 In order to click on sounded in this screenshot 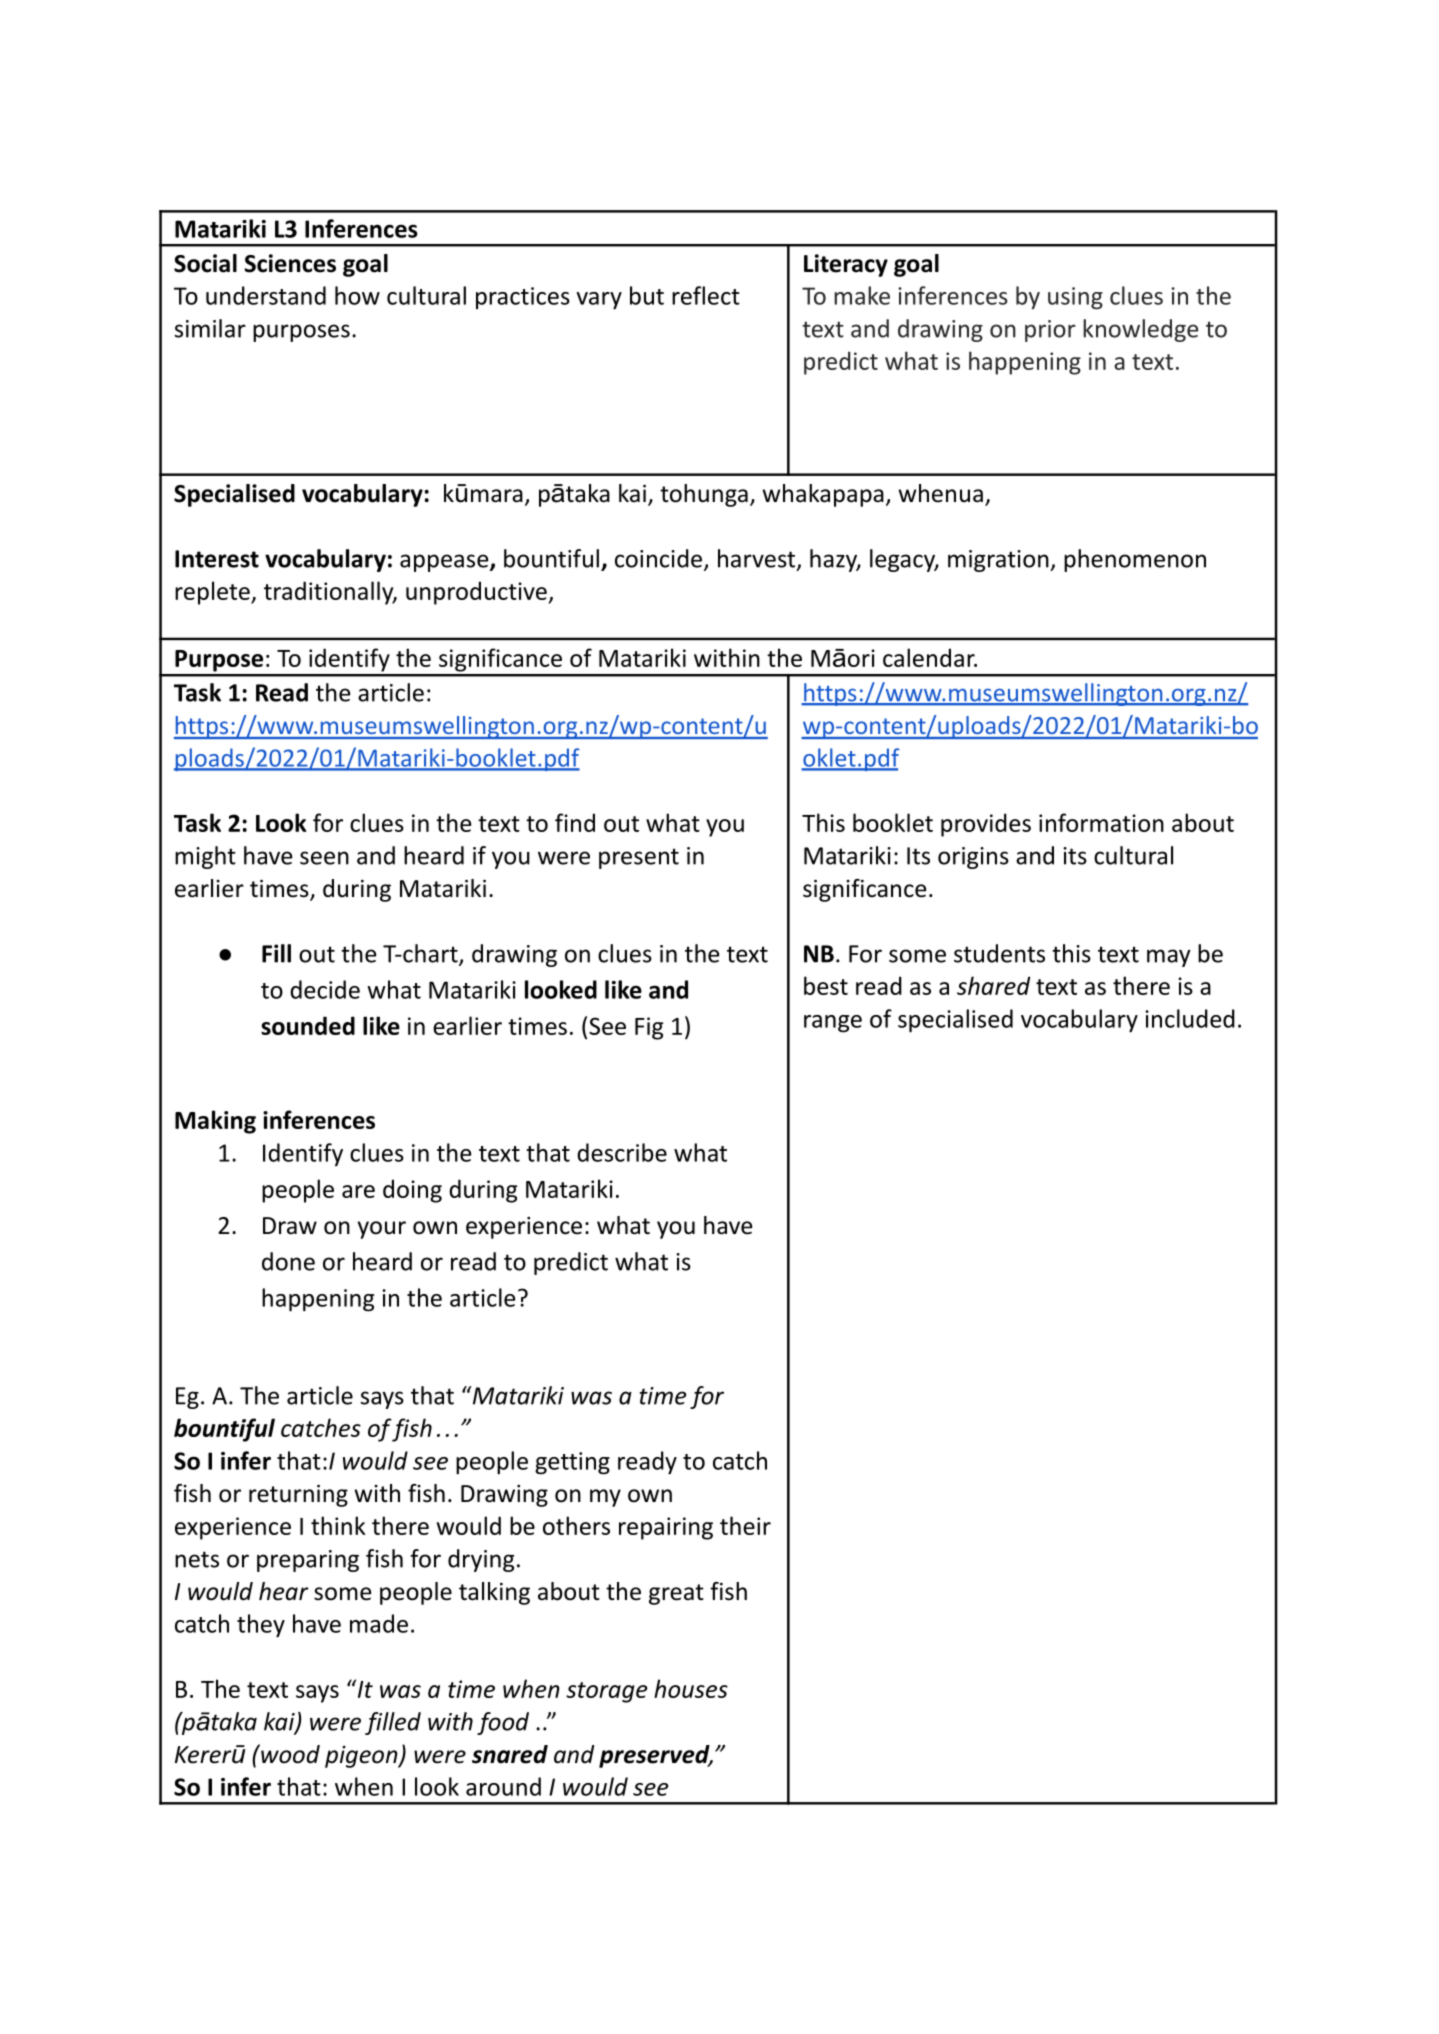, I will do `click(308, 1025)`.
